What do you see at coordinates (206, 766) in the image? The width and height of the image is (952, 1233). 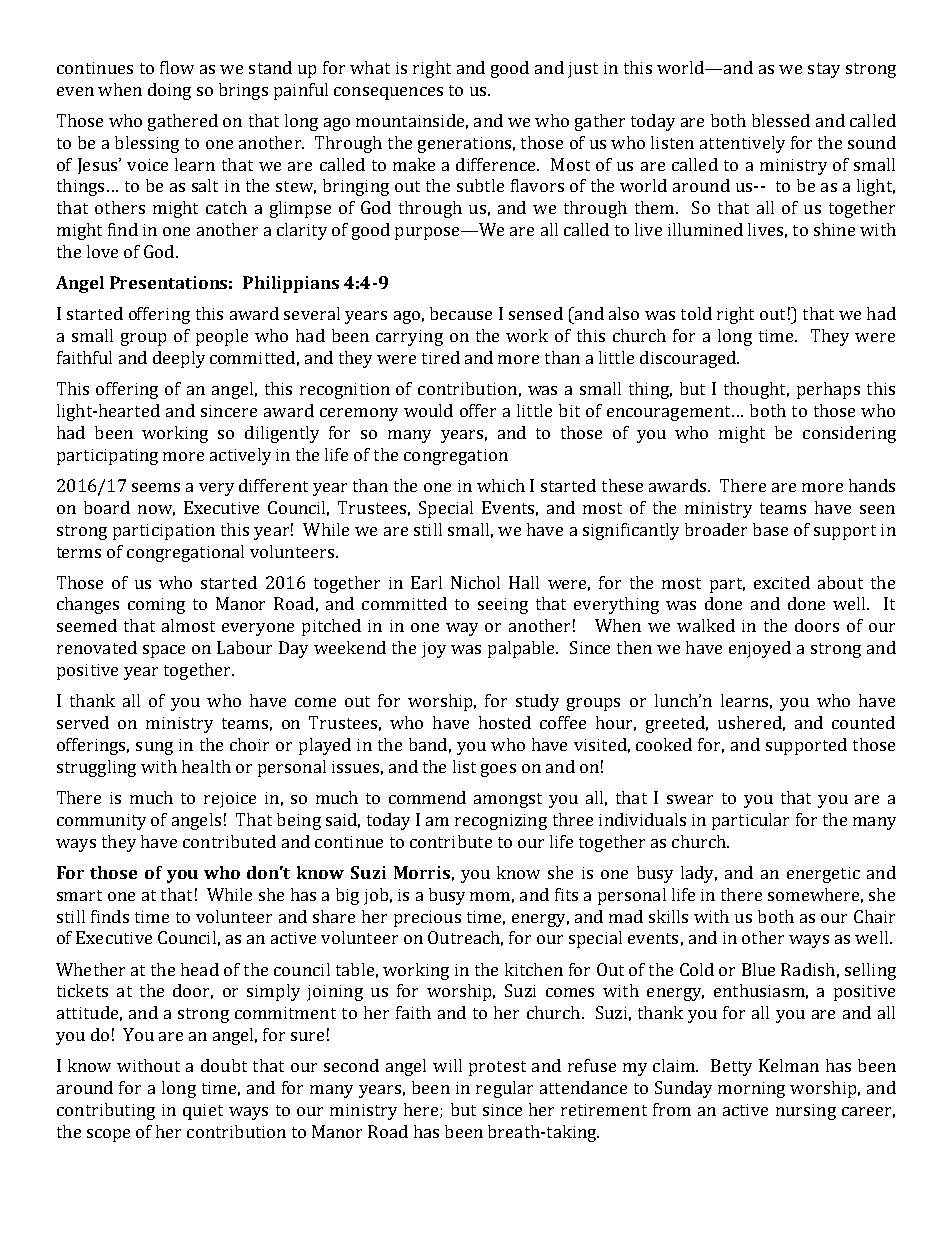 I see `health` at bounding box center [206, 766].
